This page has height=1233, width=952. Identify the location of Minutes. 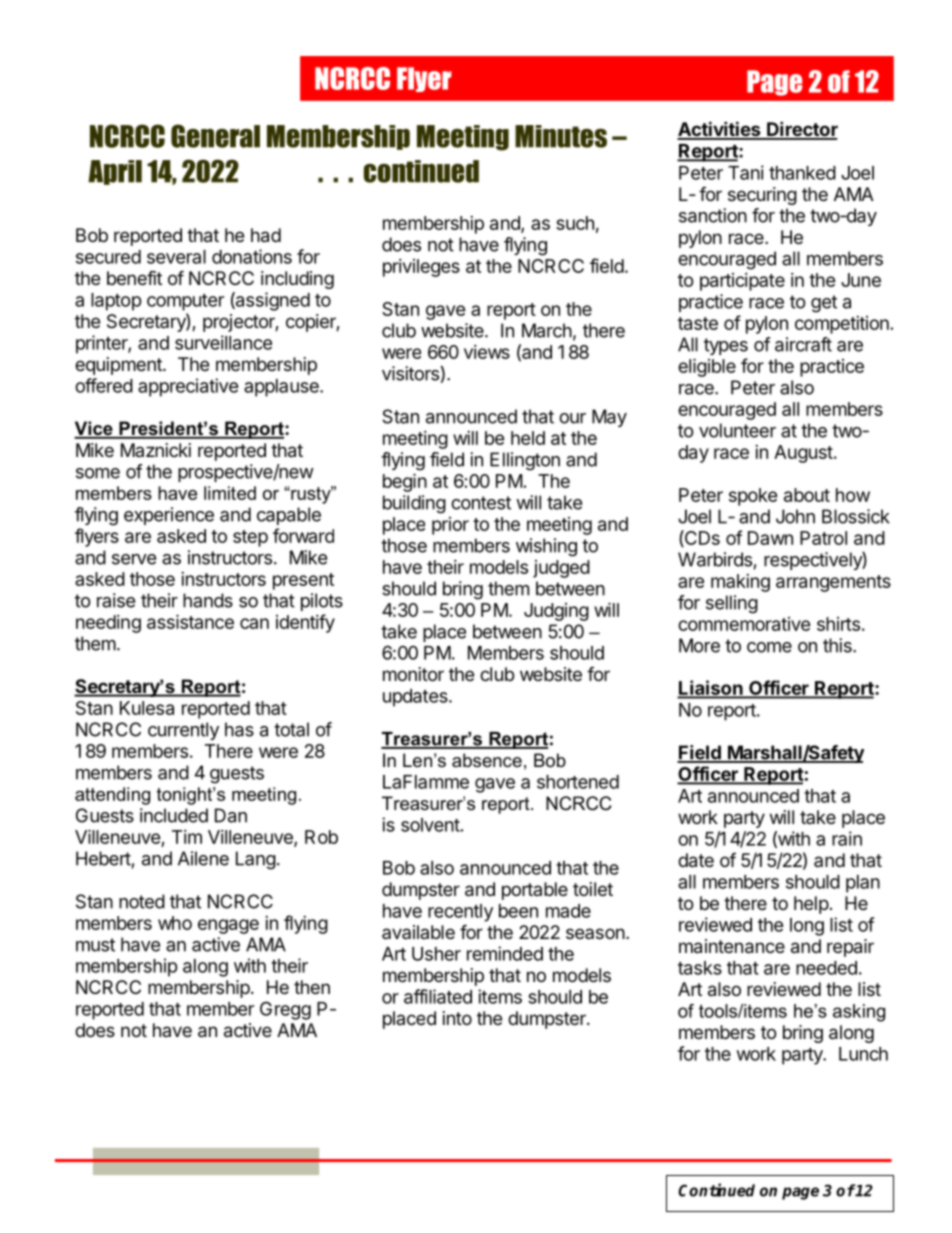
(561, 136).
